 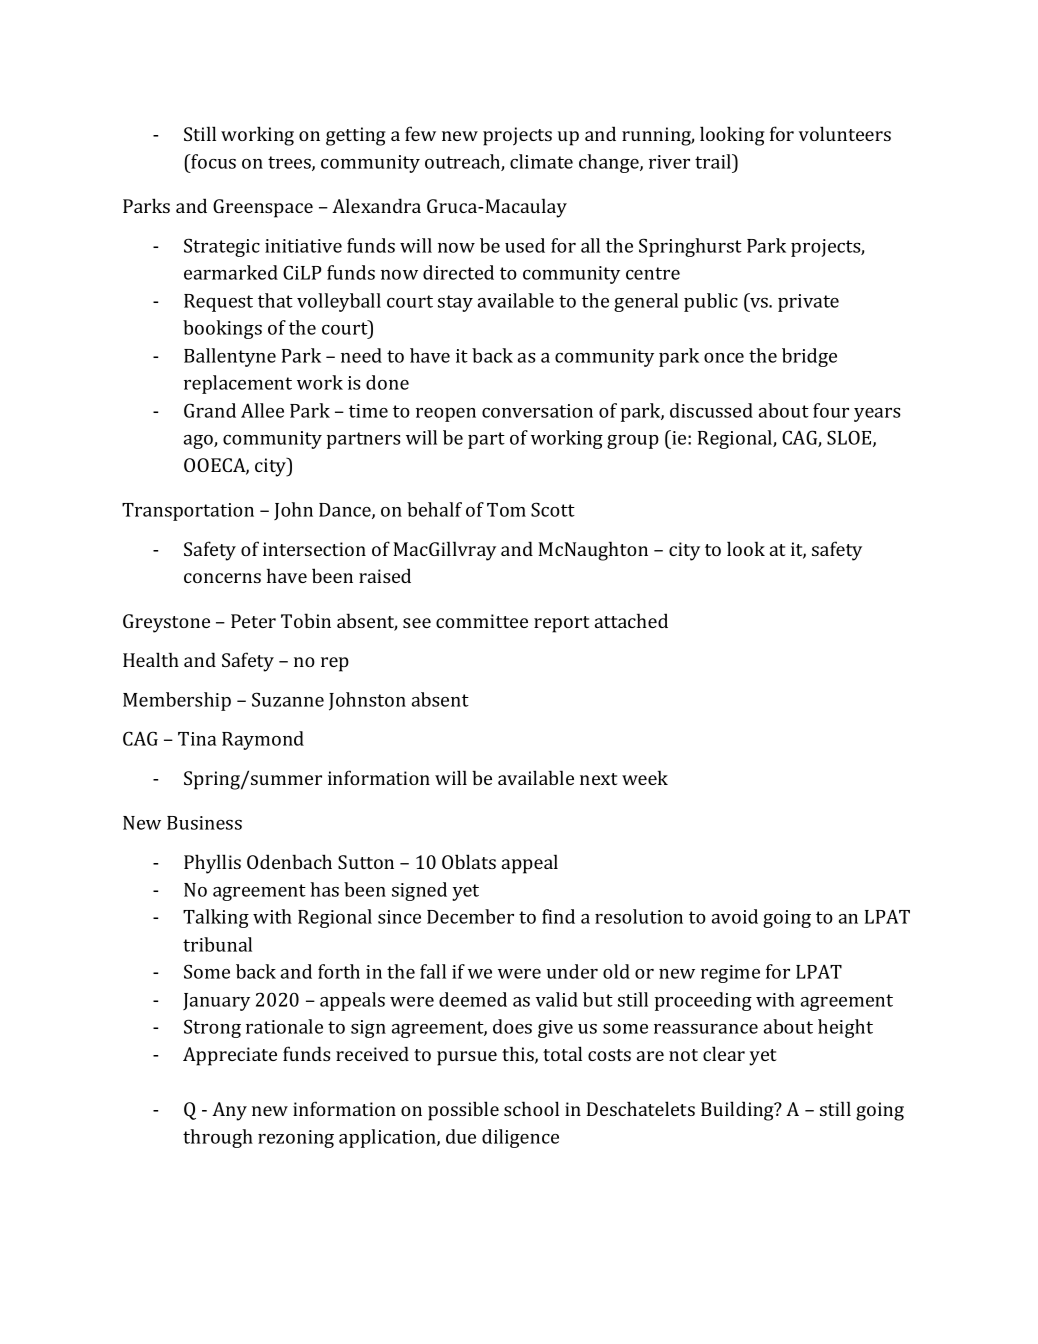 What do you see at coordinates (253, 621) in the screenshot?
I see `Peter` at bounding box center [253, 621].
